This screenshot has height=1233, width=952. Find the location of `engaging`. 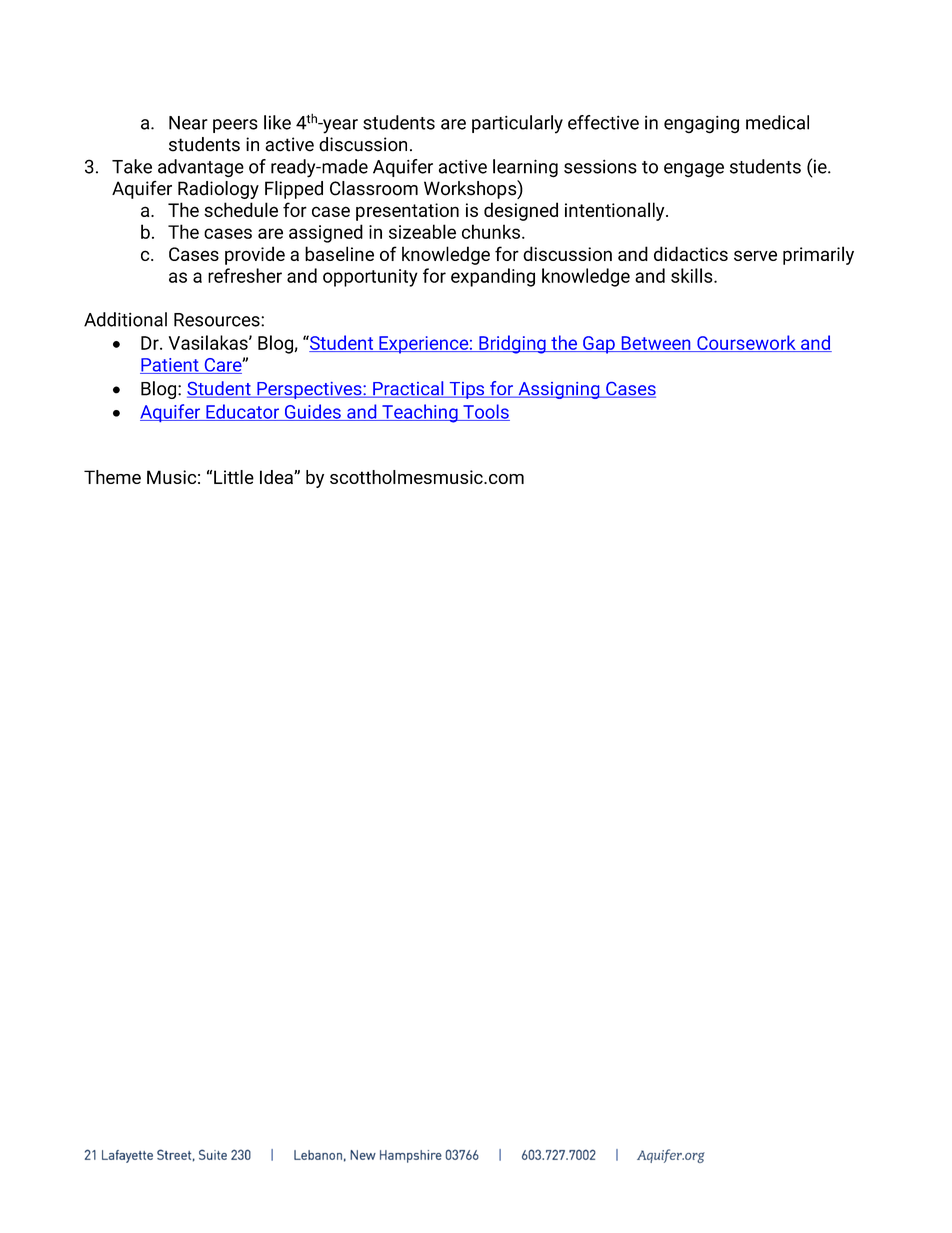

engaging is located at coordinates (701, 125).
